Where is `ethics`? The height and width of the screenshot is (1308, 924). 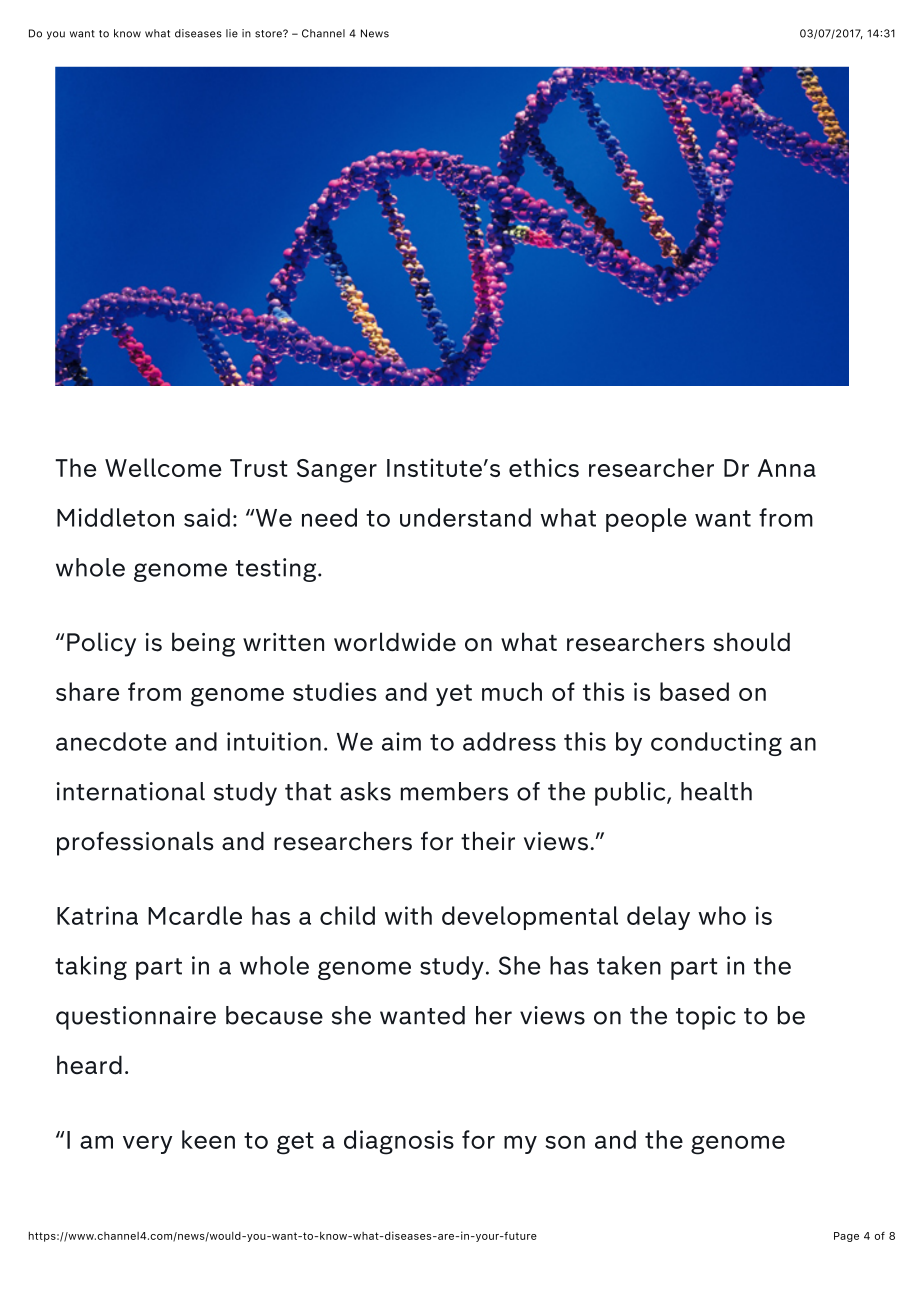
ethics is located at coordinates (544, 467).
